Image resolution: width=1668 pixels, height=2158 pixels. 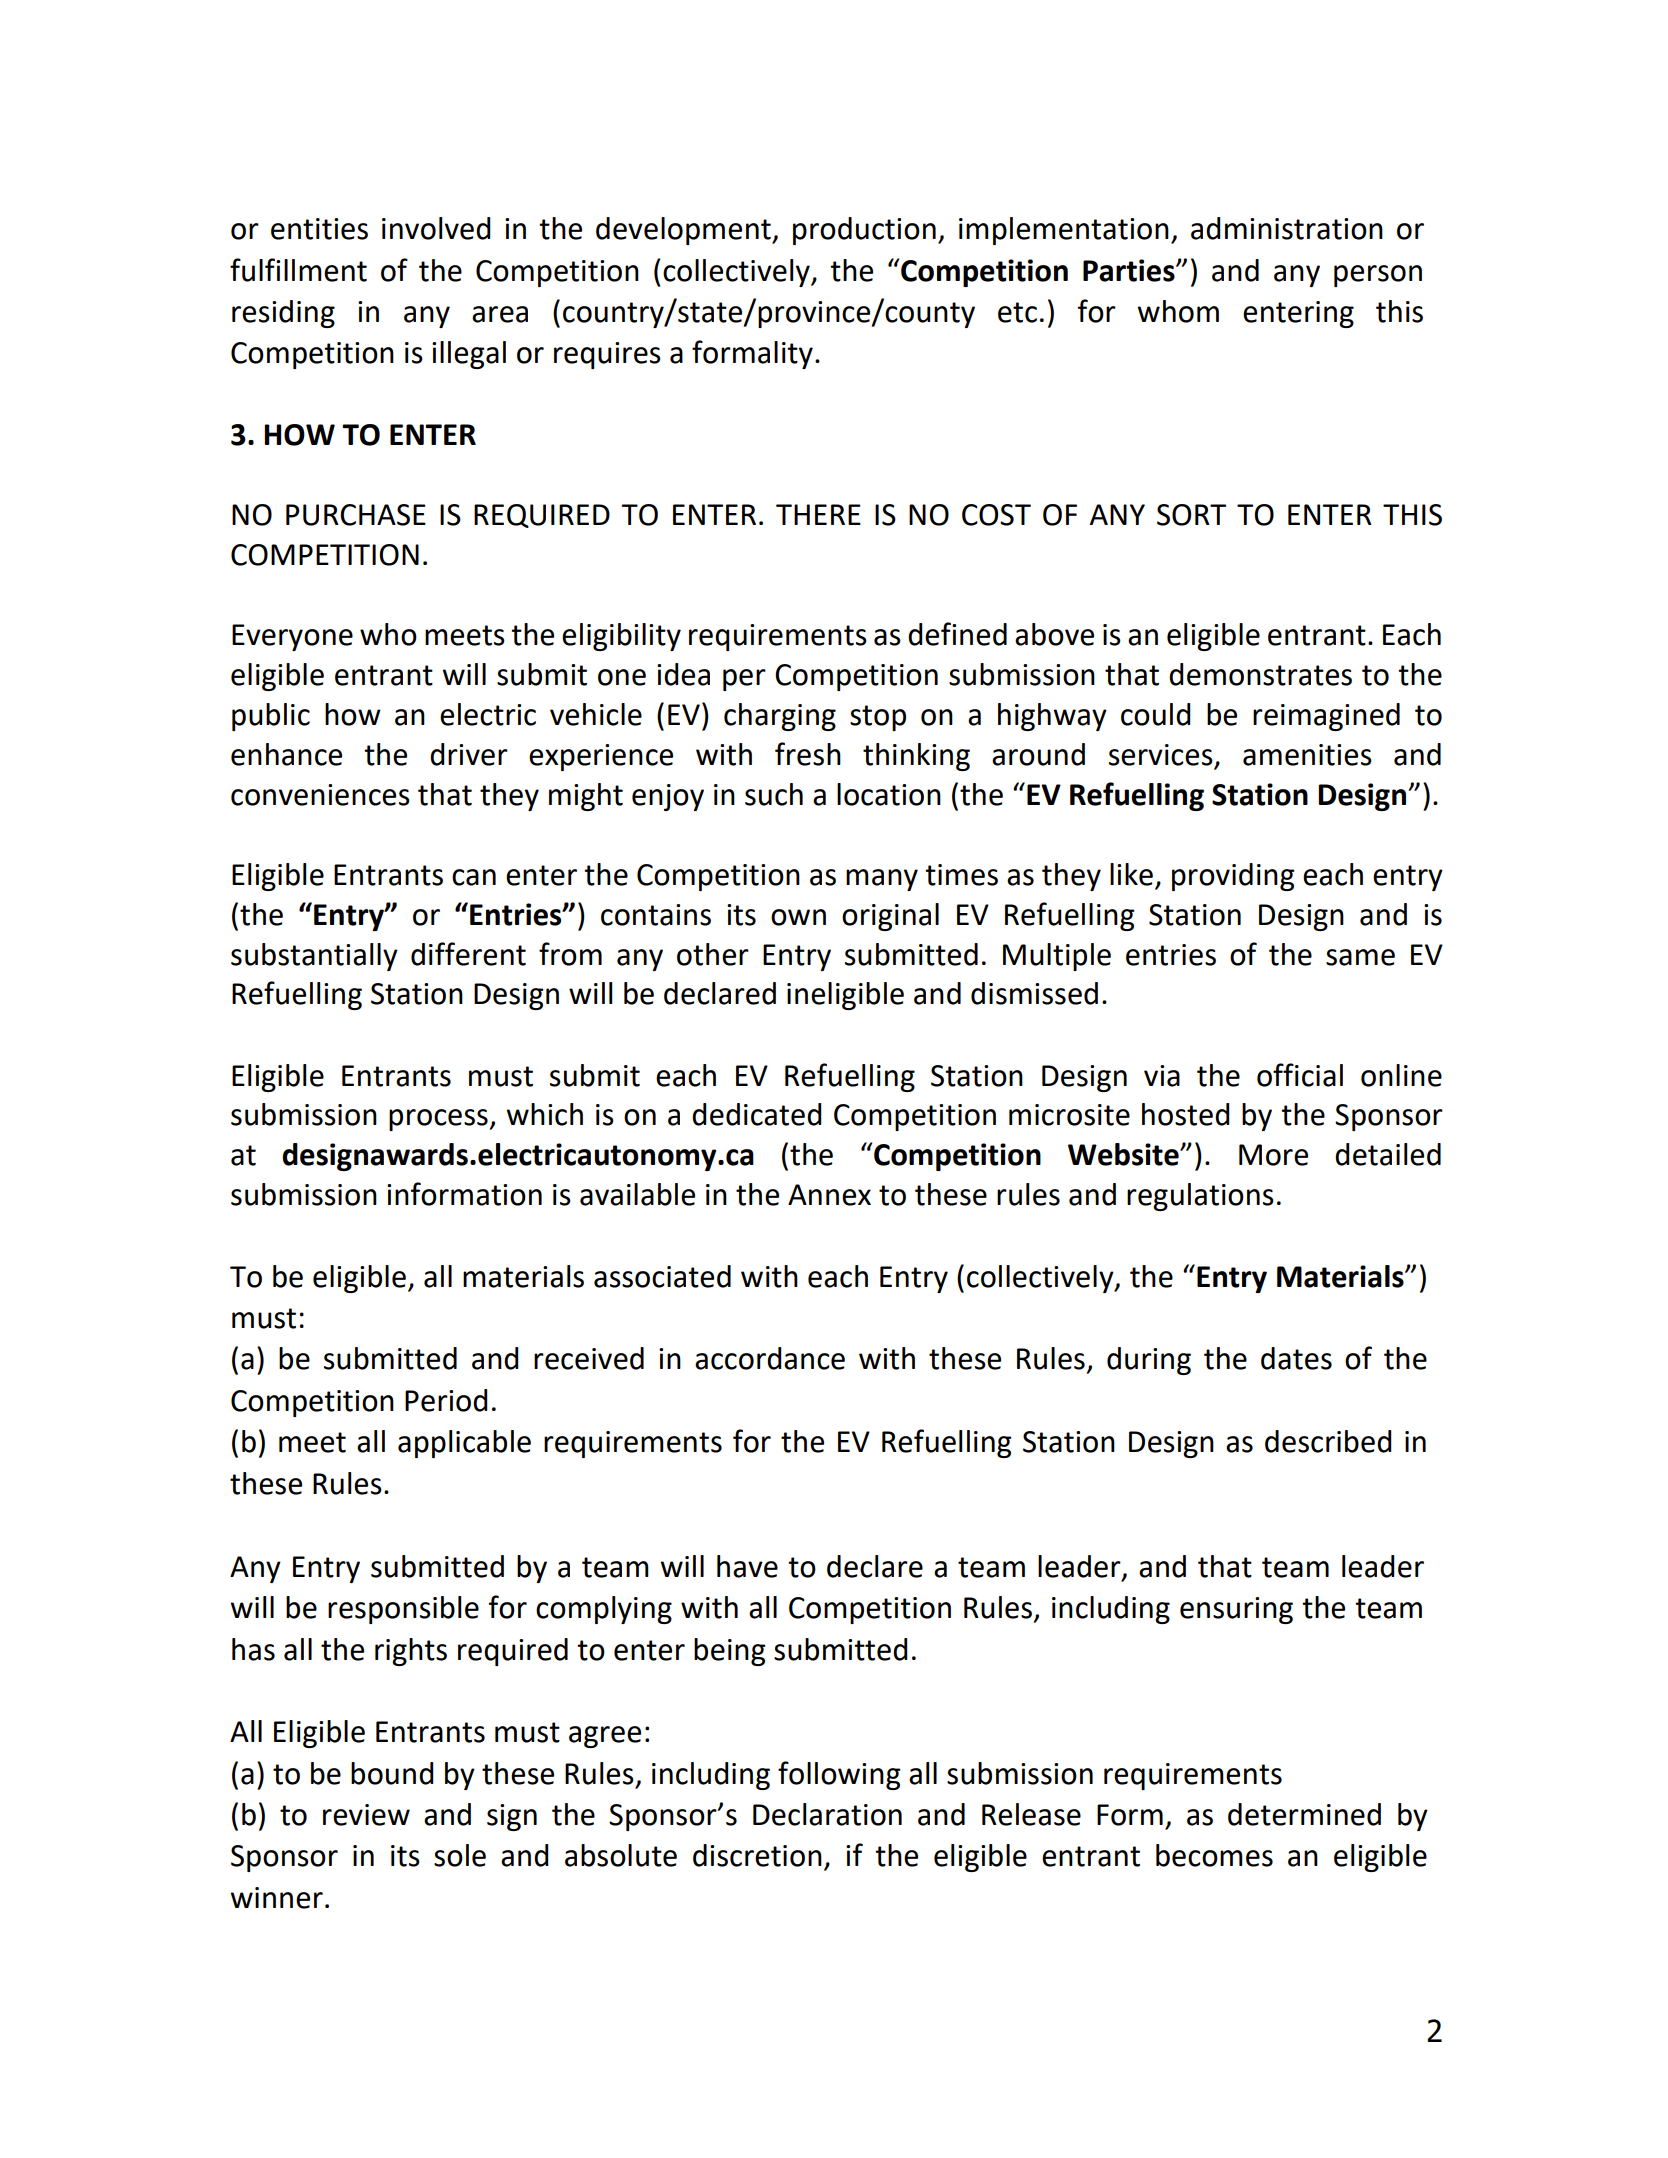 What do you see at coordinates (1287, 228) in the screenshot?
I see `administration` at bounding box center [1287, 228].
